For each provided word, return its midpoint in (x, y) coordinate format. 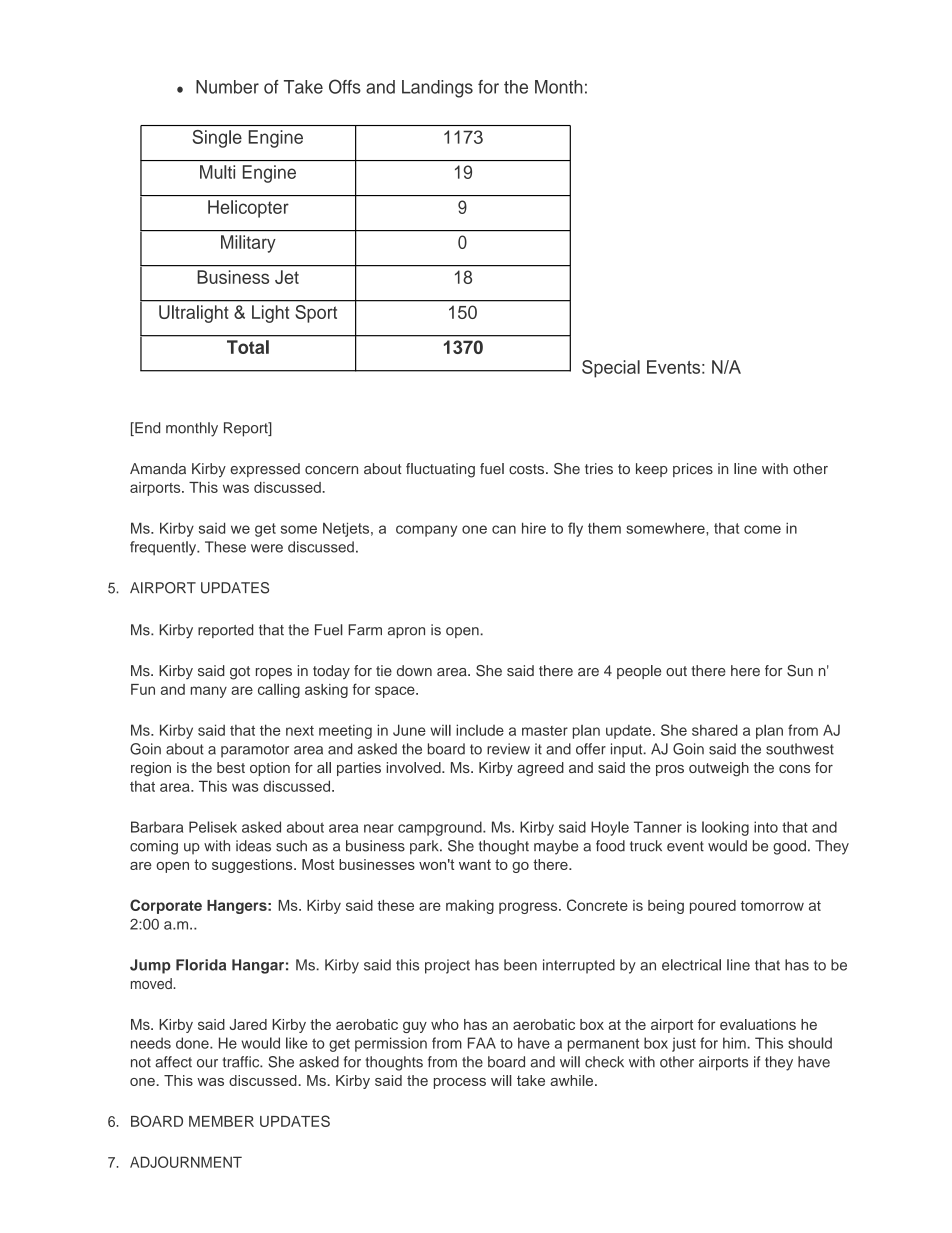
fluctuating (440, 470)
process (460, 1083)
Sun (800, 671)
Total (248, 347)
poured (713, 907)
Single (217, 139)
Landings (437, 89)
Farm (365, 630)
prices (693, 470)
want (475, 864)
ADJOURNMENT (186, 1162)
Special (611, 369)
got (240, 673)
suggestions (253, 866)
